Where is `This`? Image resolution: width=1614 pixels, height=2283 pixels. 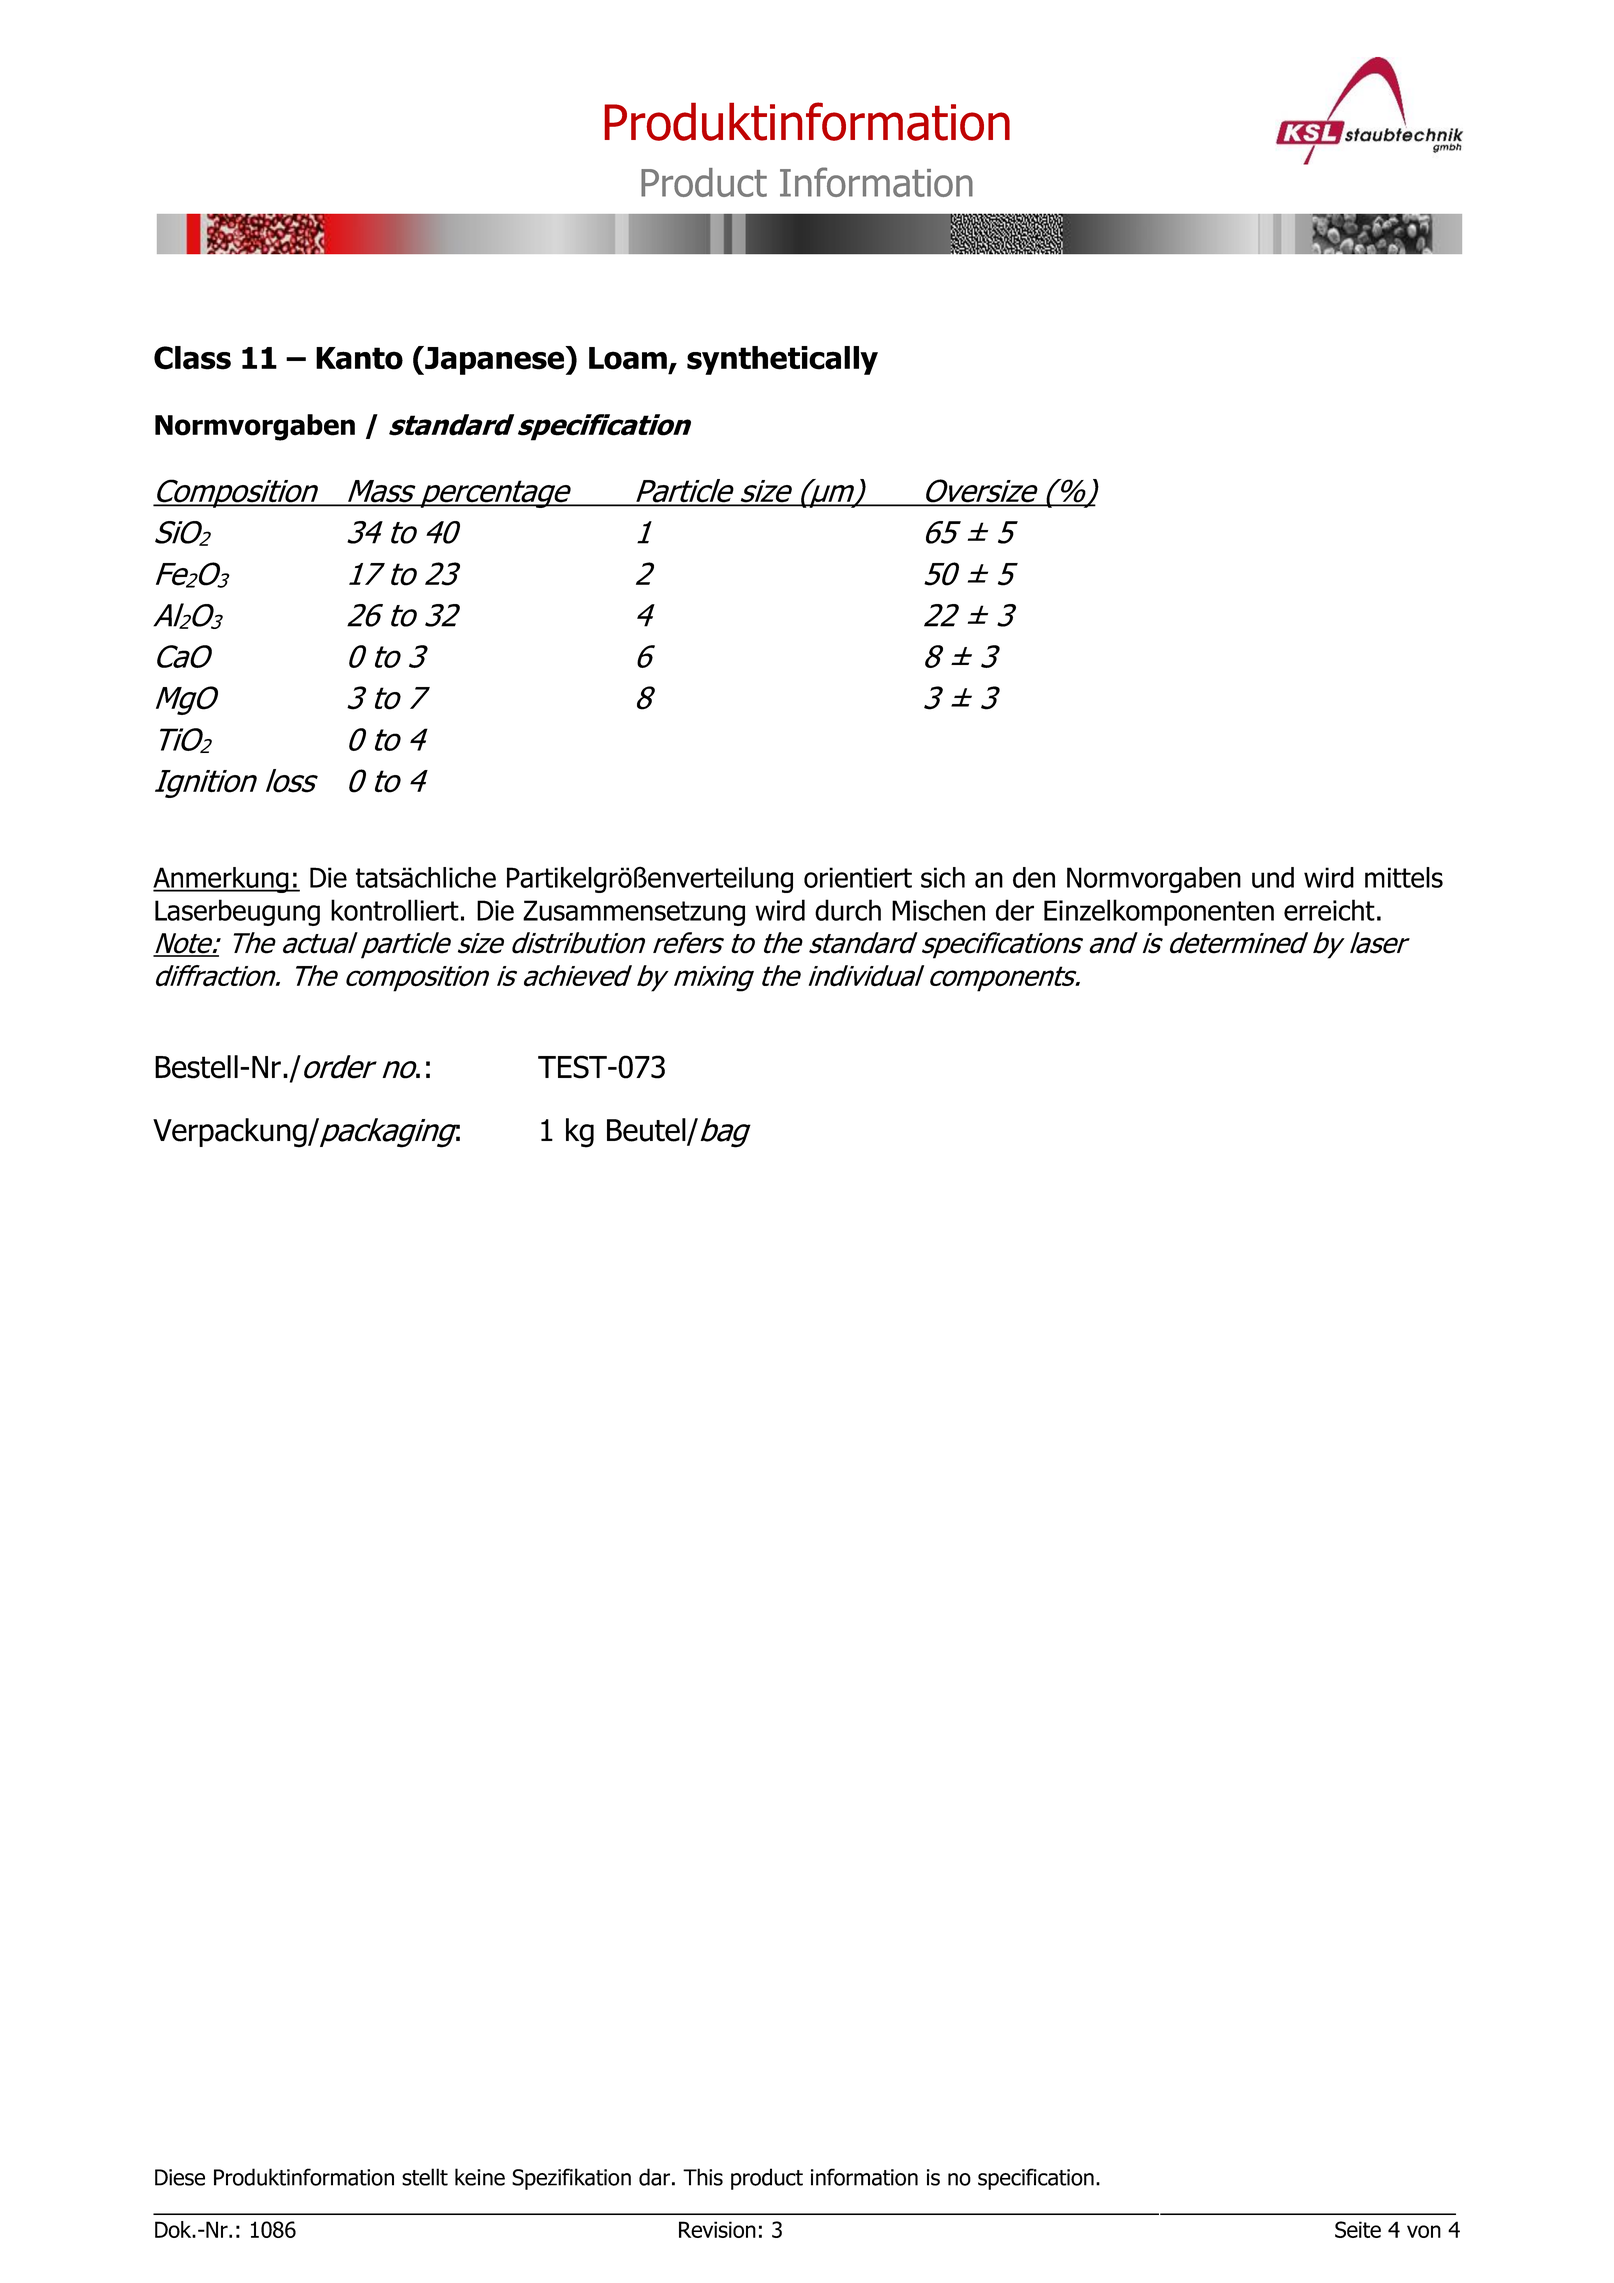 This is located at coordinates (703, 2177).
